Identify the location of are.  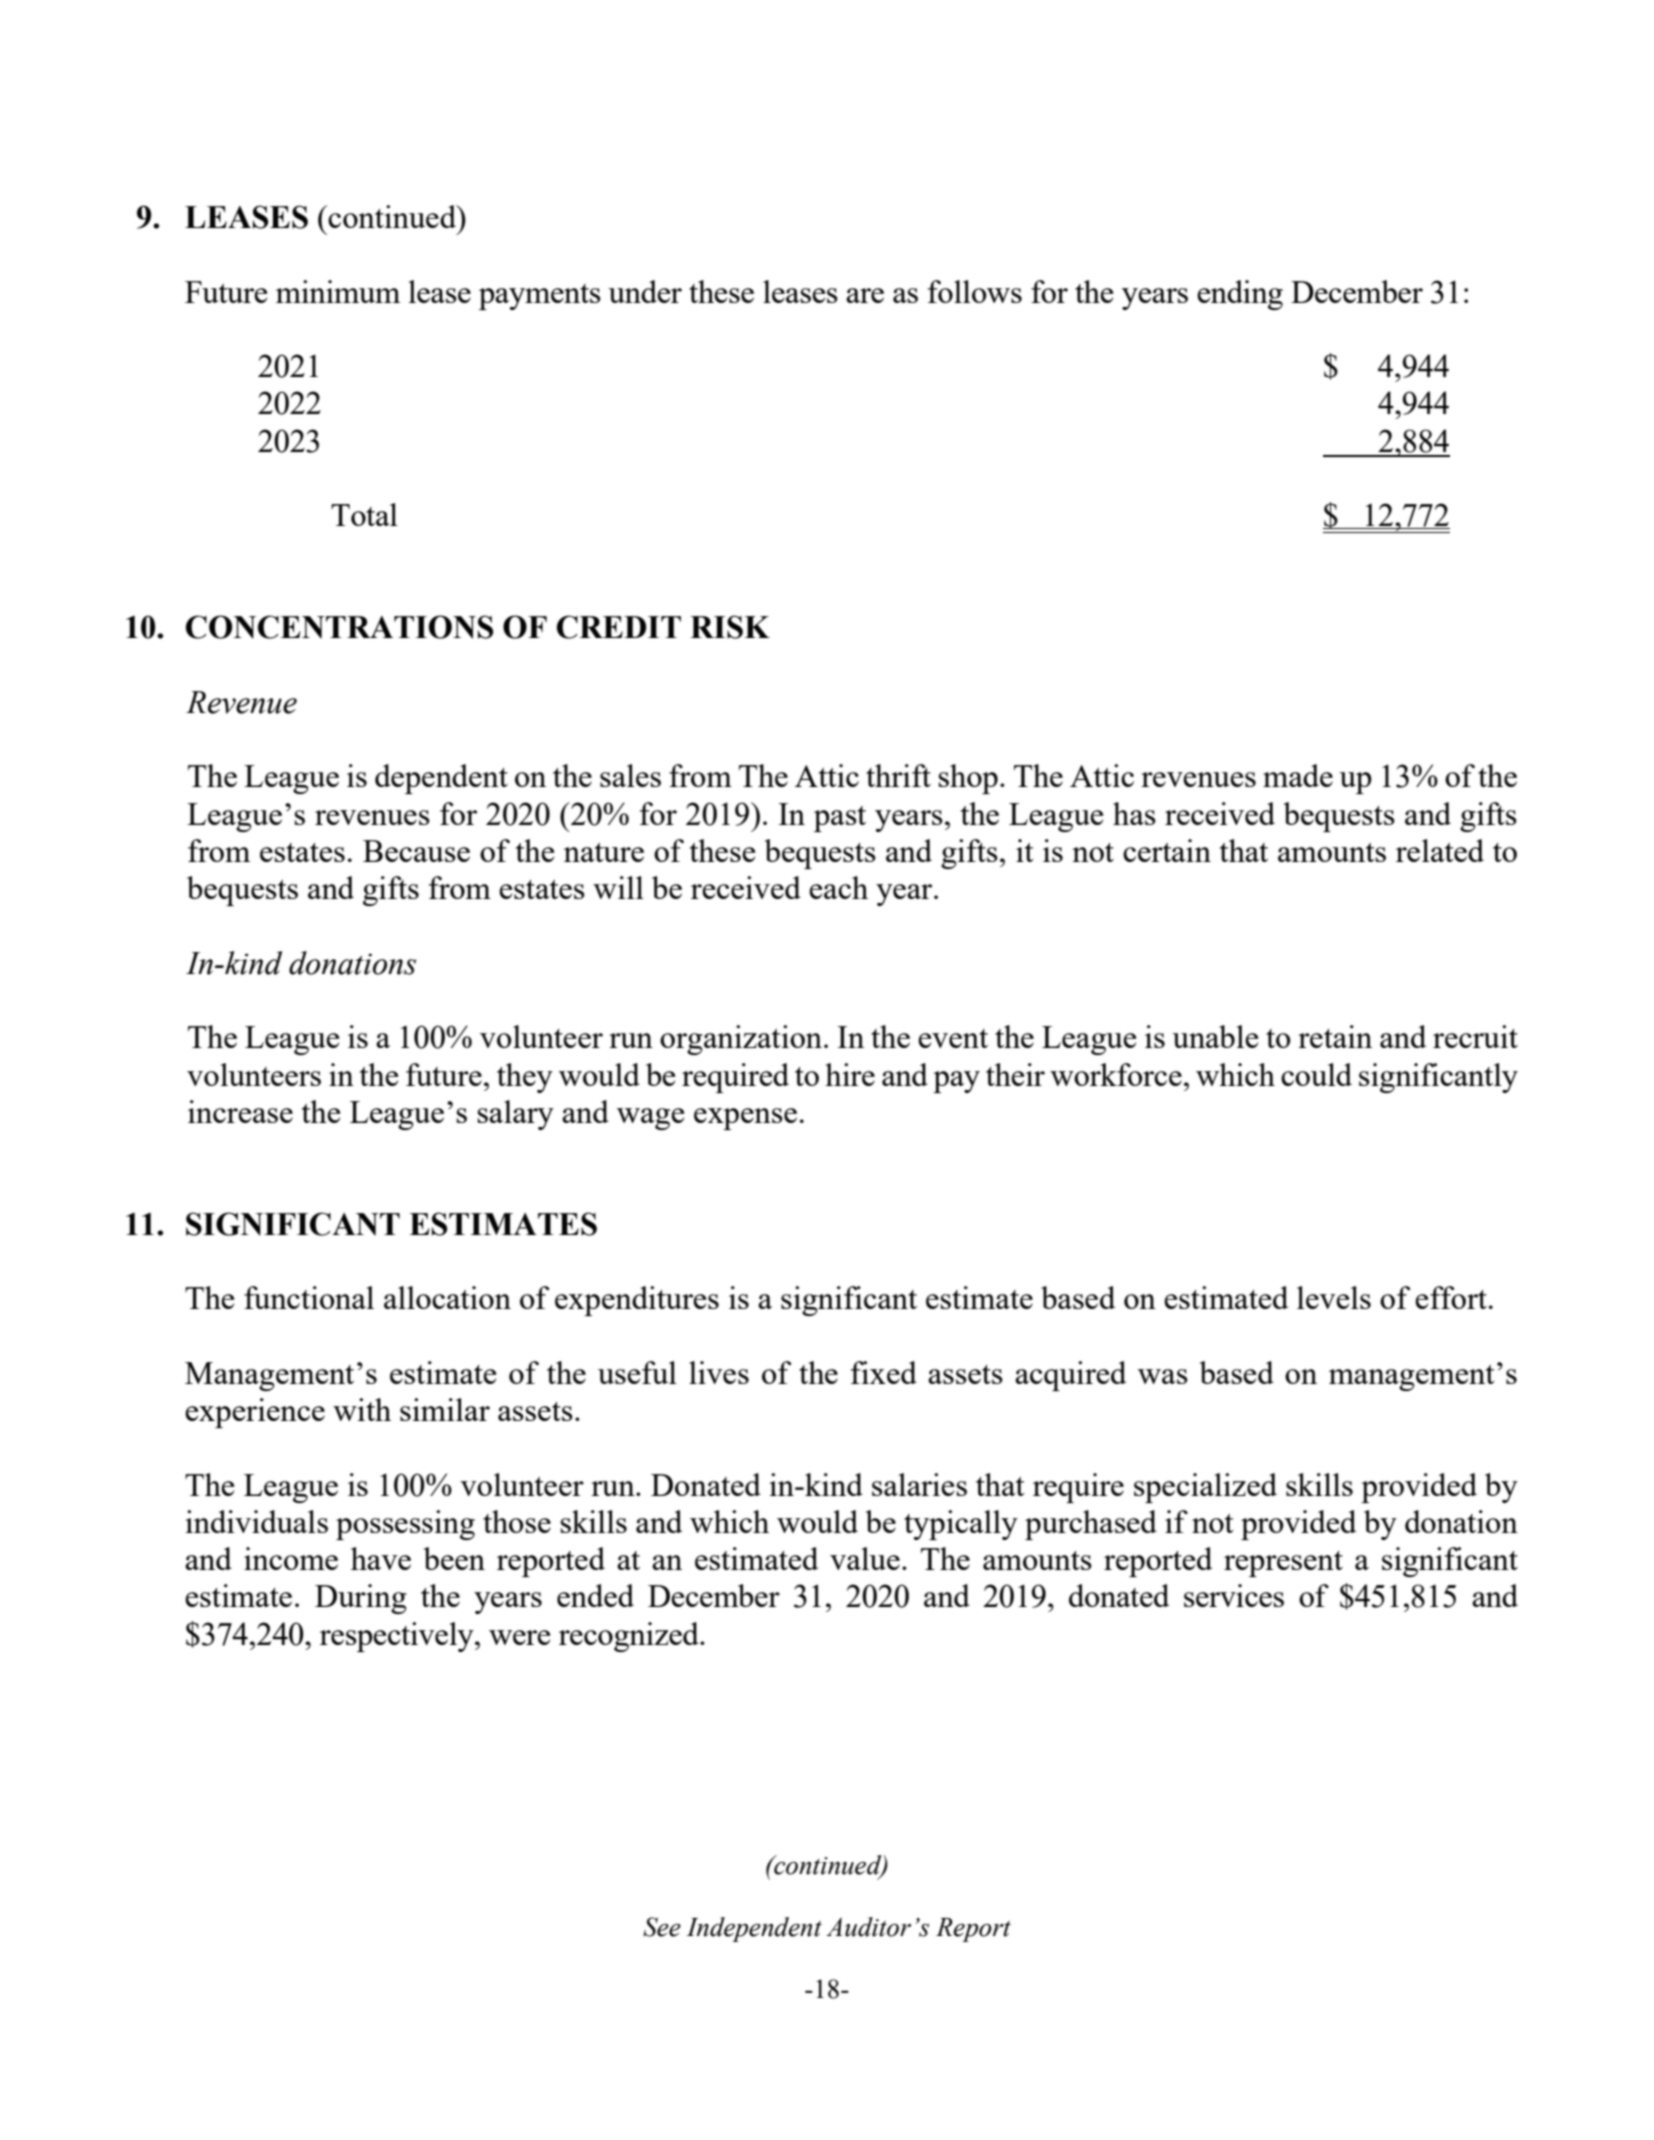
(865, 295).
